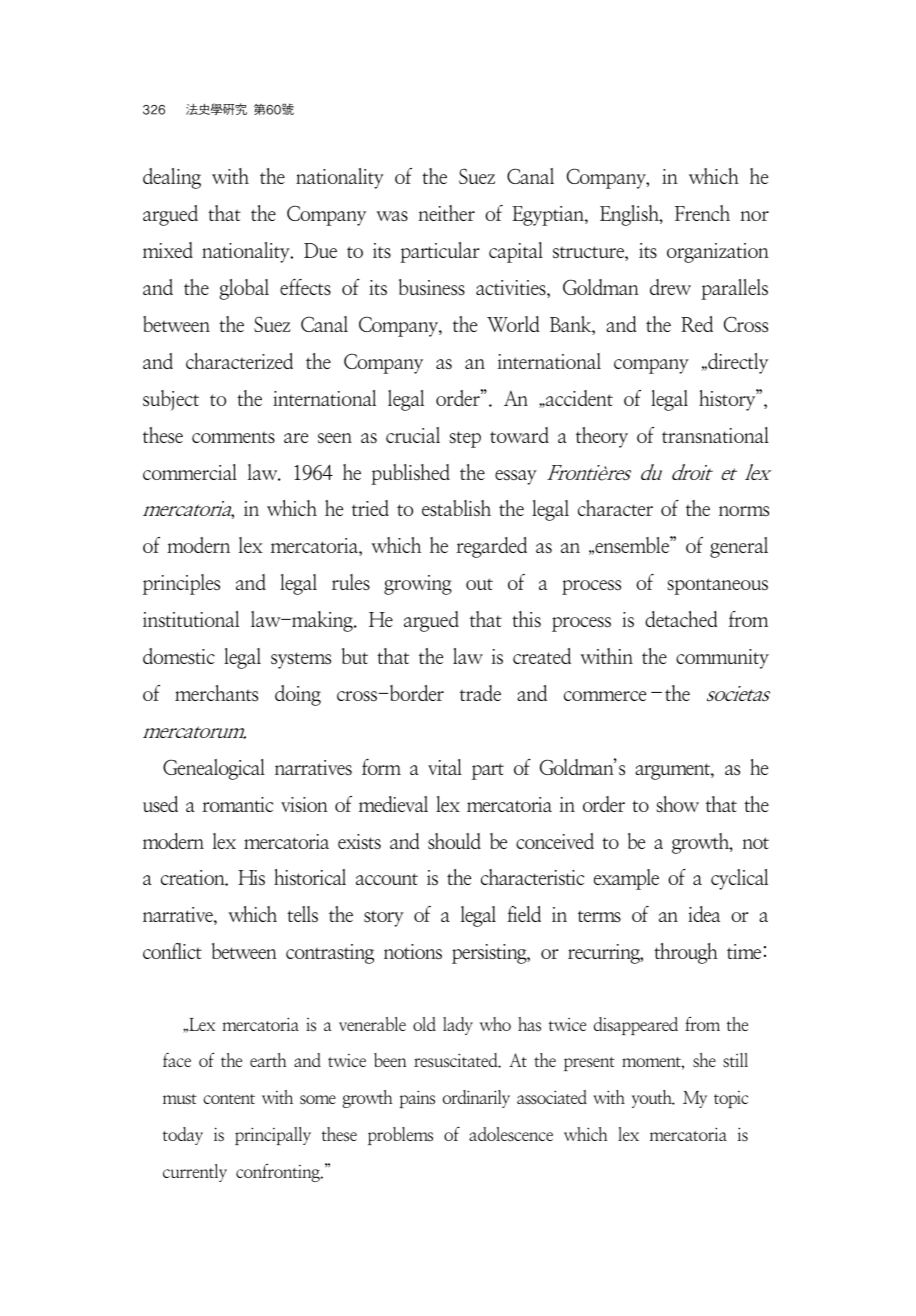 This screenshot has width=916, height=1316. I want to click on dealing, so click(172, 178).
